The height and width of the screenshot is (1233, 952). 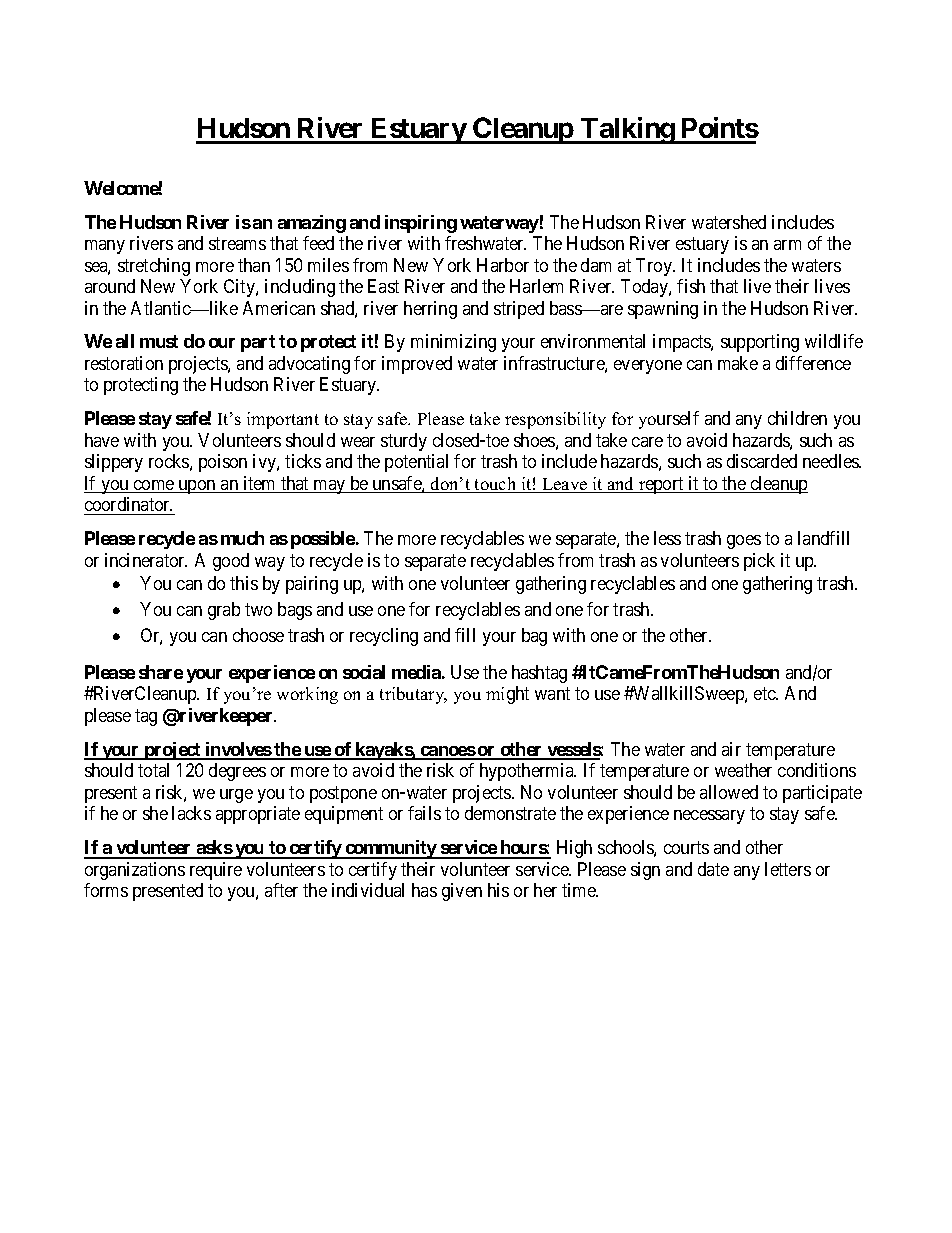 I want to click on improved, so click(x=417, y=365).
